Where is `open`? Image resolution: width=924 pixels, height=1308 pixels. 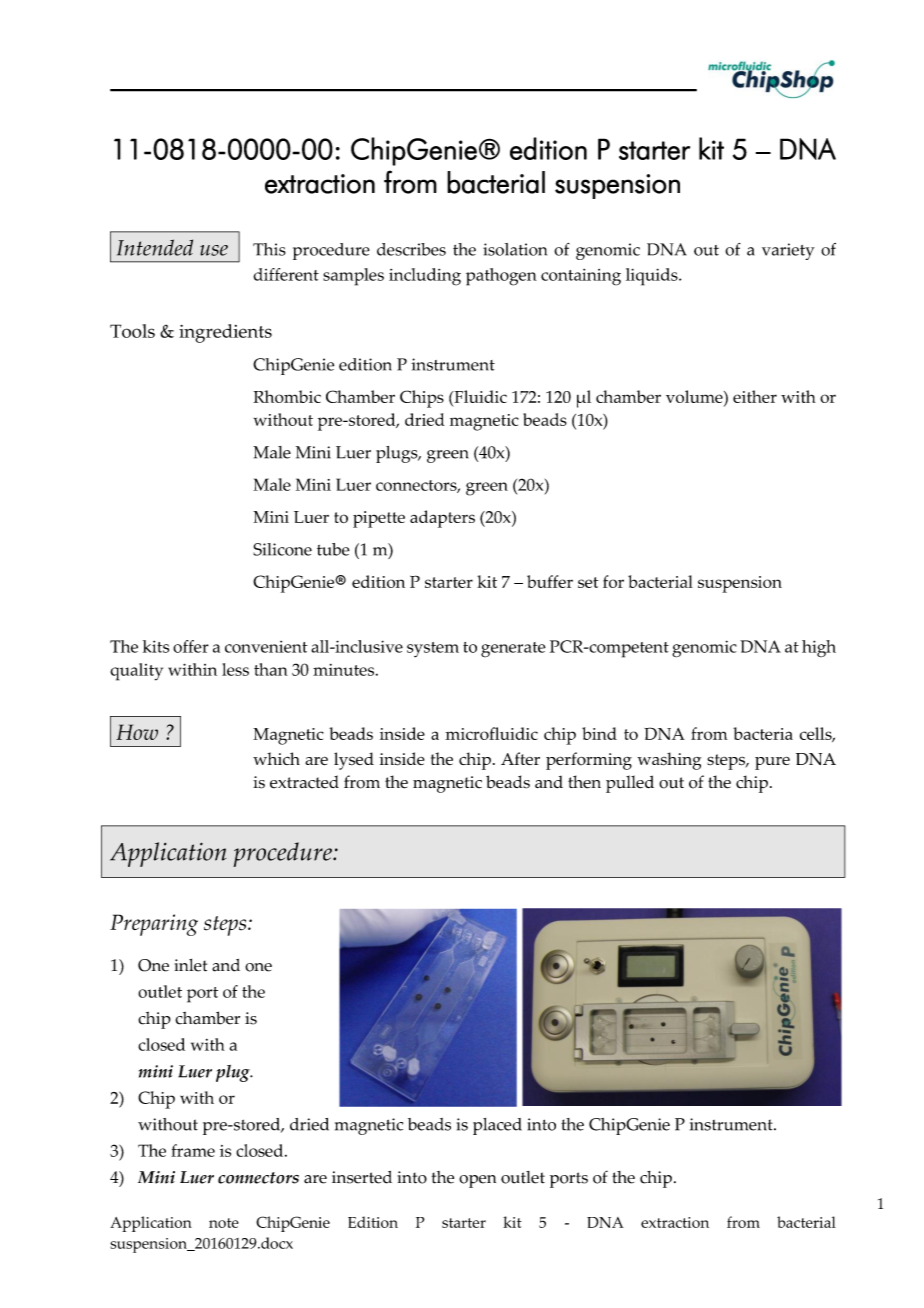 open is located at coordinates (477, 1181).
